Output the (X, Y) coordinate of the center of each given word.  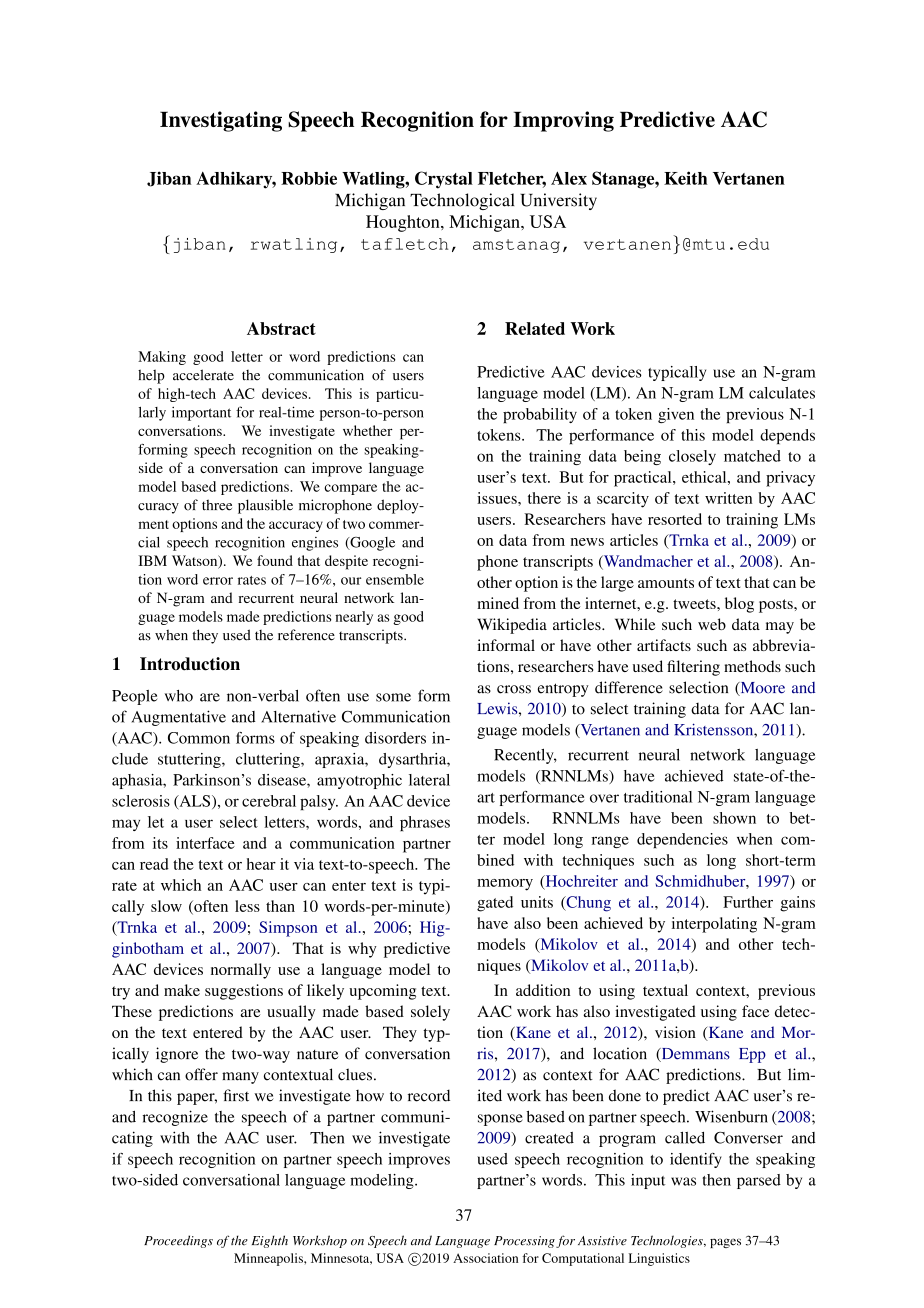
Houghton (404, 223)
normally (241, 971)
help (151, 376)
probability (540, 415)
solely (430, 1013)
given (676, 415)
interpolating (714, 925)
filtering (693, 668)
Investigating (221, 121)
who (179, 696)
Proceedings (178, 1241)
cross (514, 689)
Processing (524, 1242)
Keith (686, 178)
